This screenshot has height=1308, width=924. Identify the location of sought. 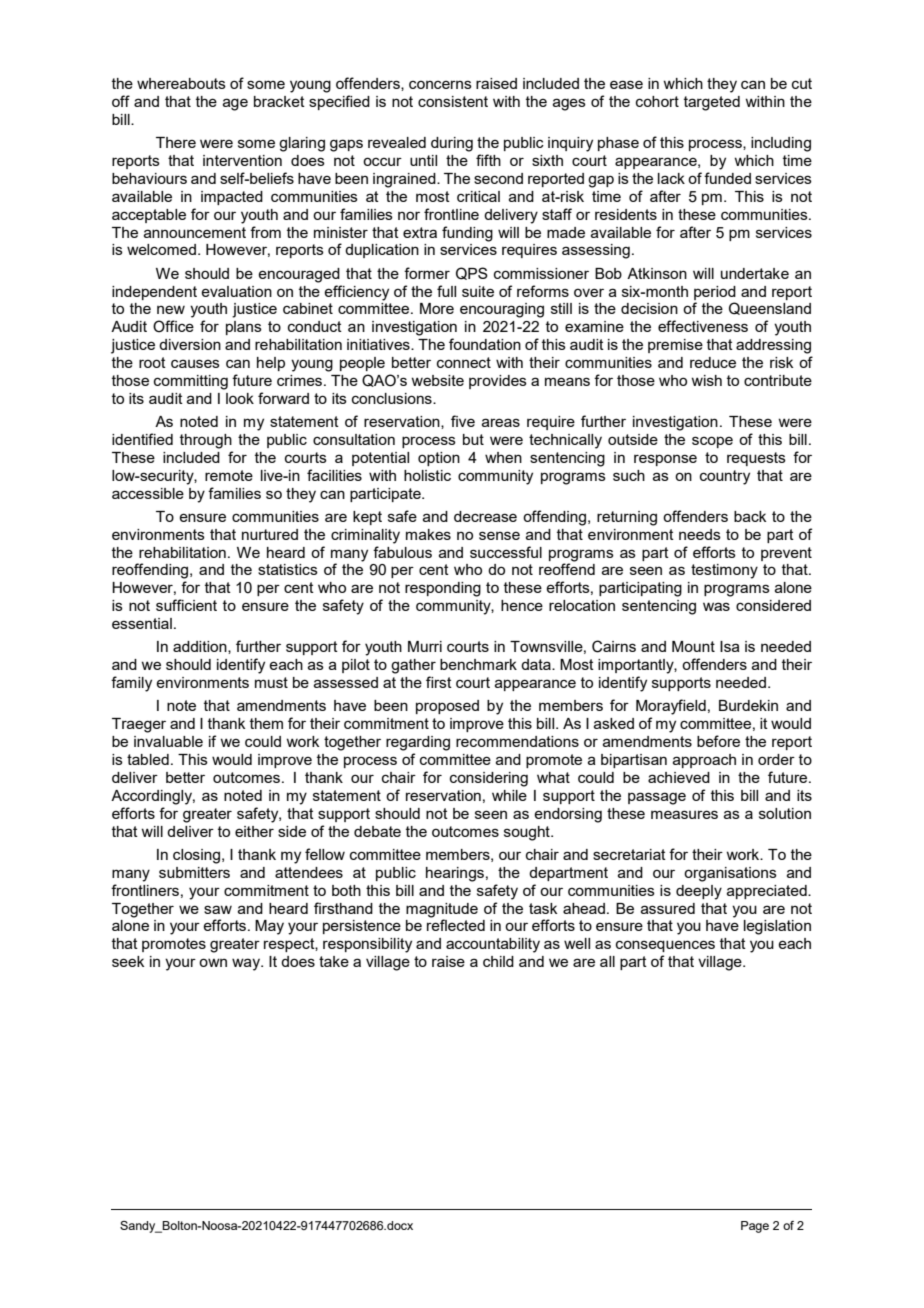
(528, 833).
